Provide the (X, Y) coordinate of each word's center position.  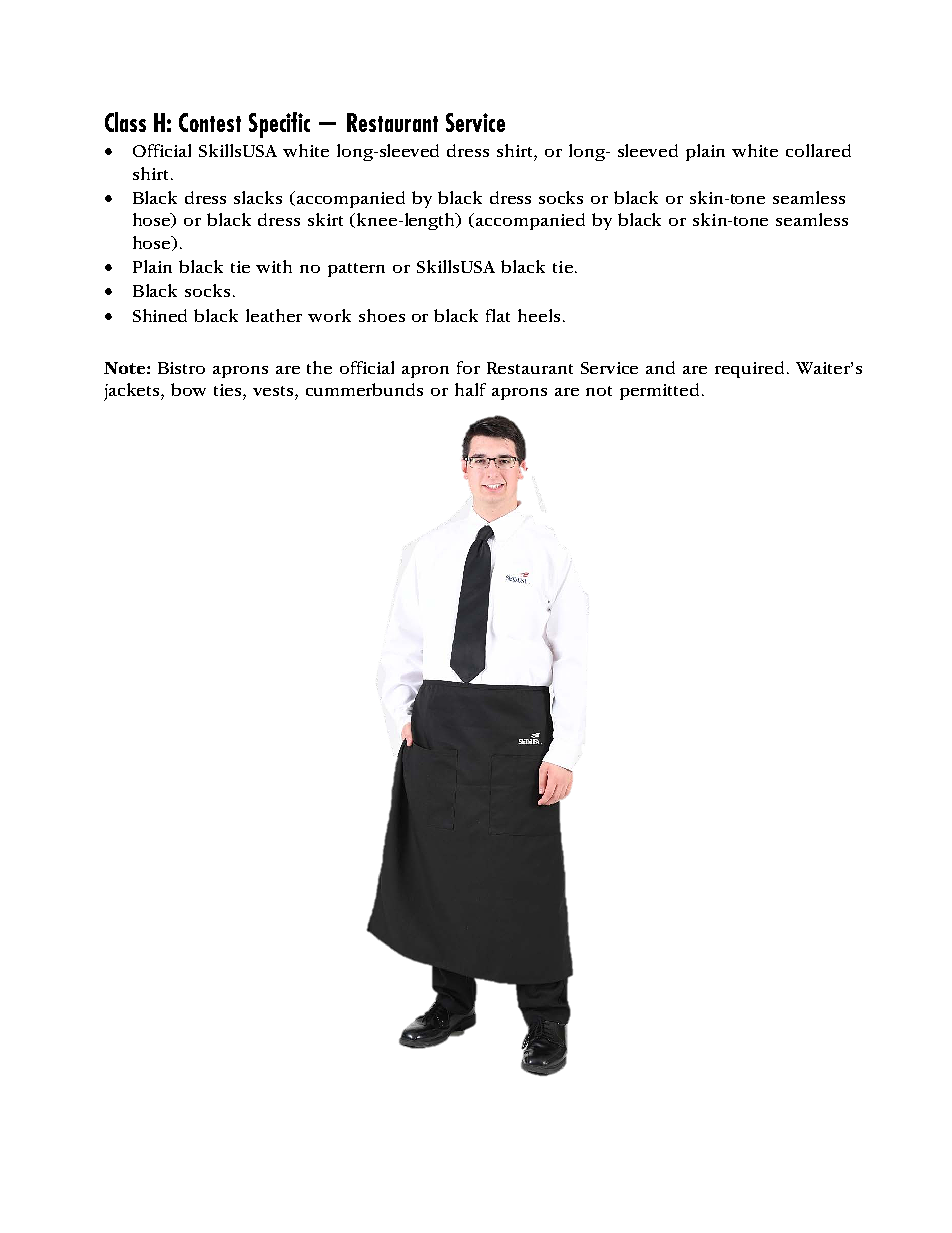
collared (818, 150)
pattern (356, 270)
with (274, 266)
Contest (210, 122)
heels (539, 315)
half (470, 389)
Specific (279, 125)
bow (188, 389)
